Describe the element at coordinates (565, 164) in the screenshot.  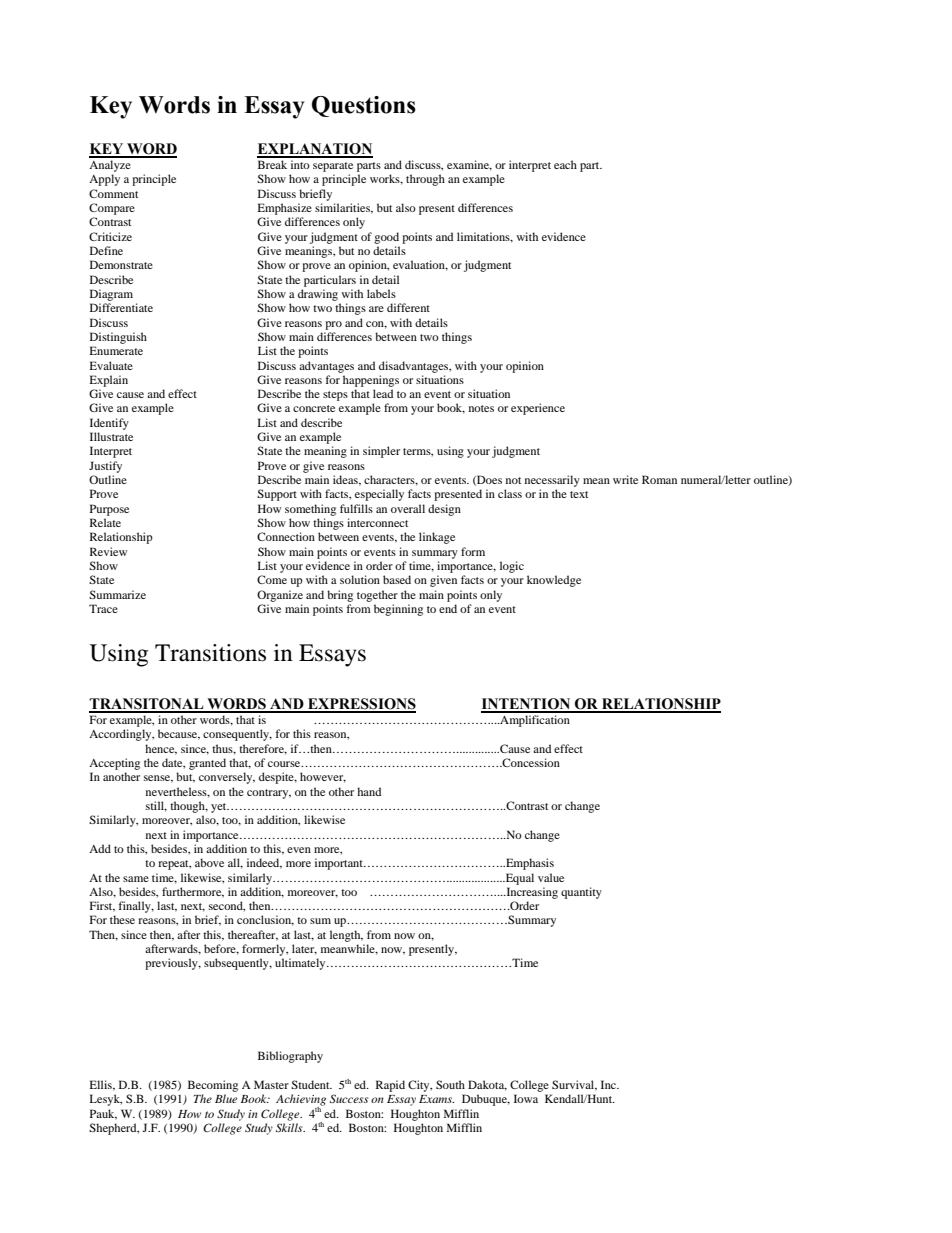
I see `each` at that location.
